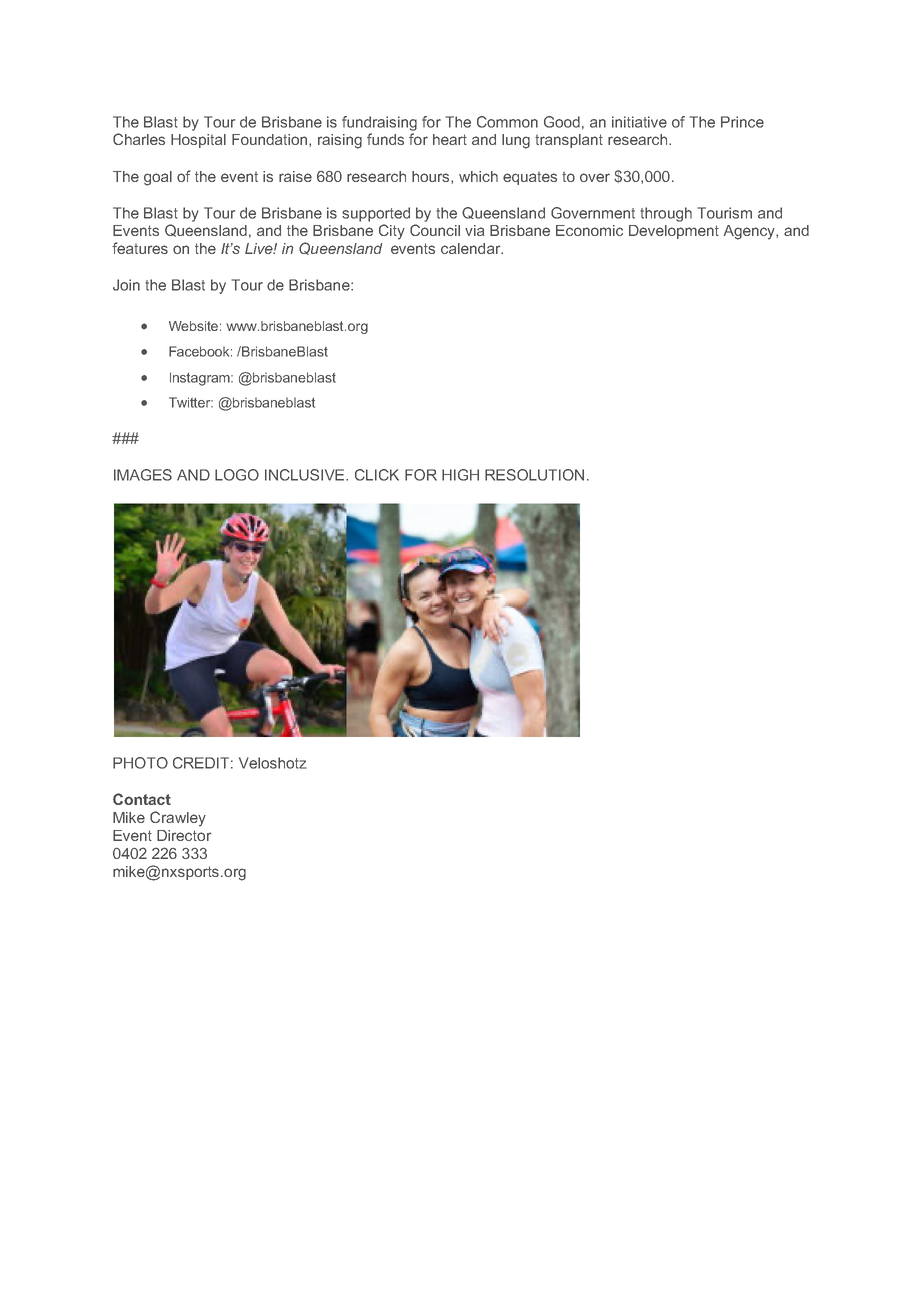  I want to click on Hospital, so click(198, 141).
